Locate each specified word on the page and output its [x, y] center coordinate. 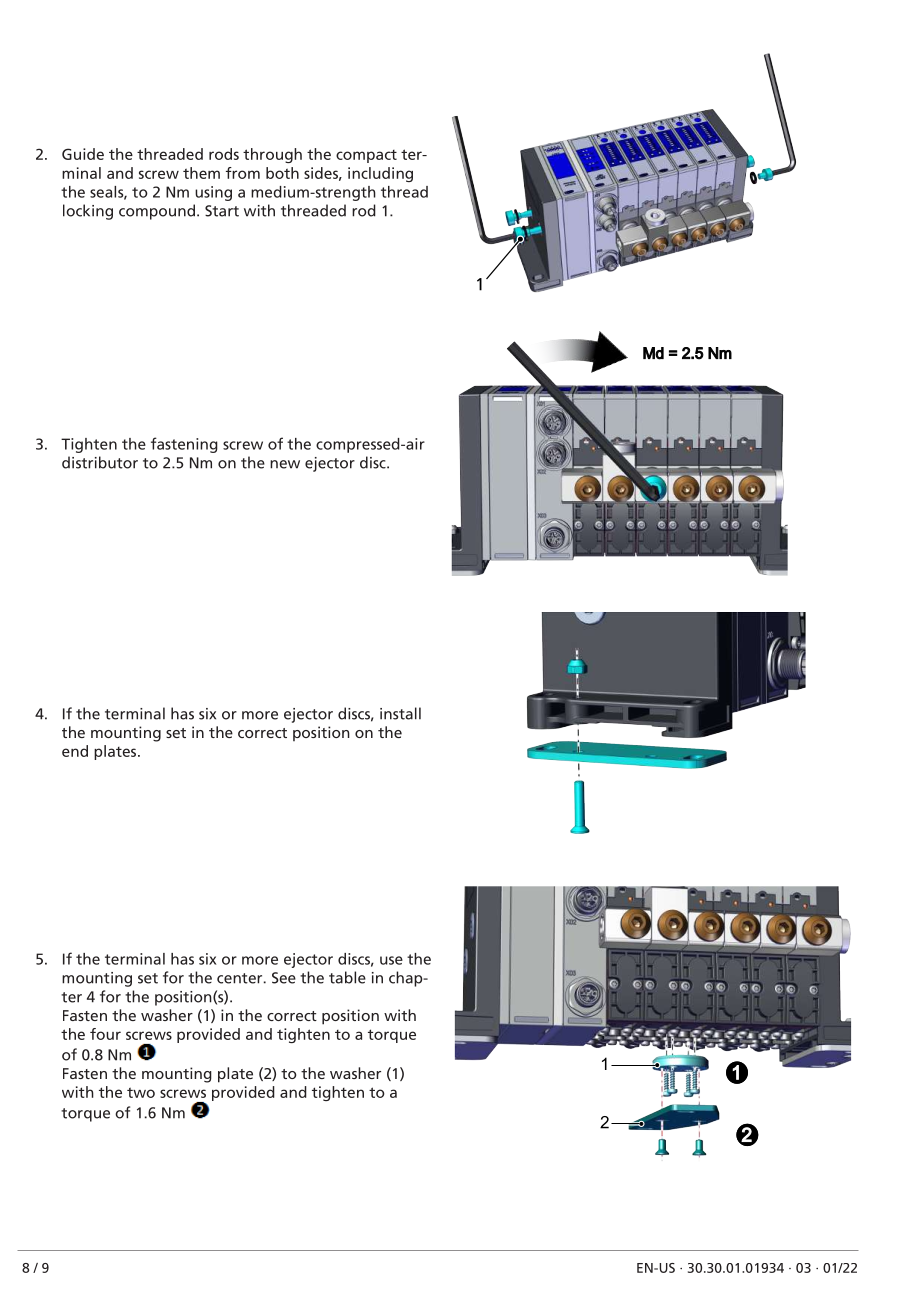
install [400, 713]
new [285, 464]
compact [366, 156]
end [75, 751]
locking [88, 212]
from [243, 173]
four [105, 1034]
